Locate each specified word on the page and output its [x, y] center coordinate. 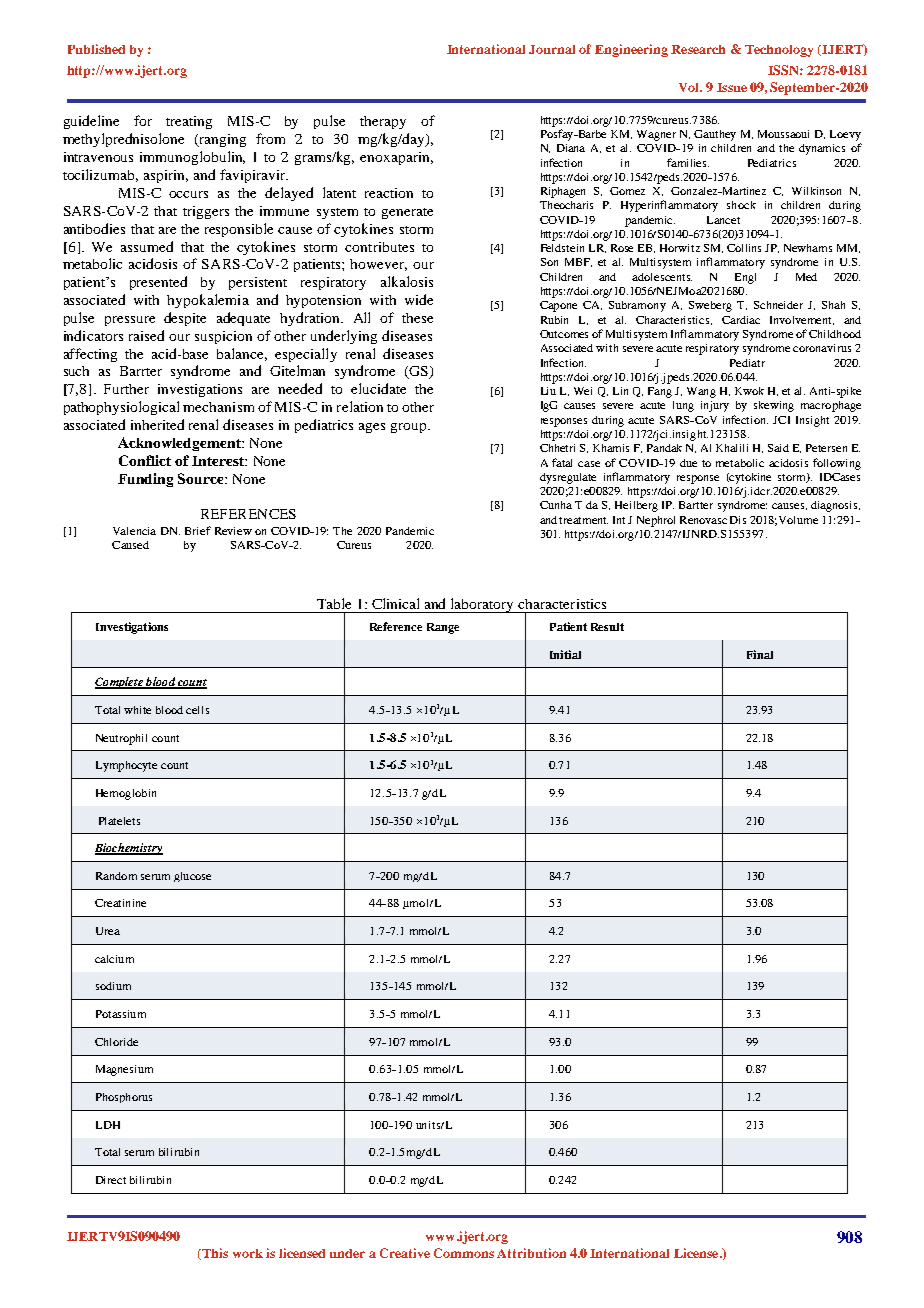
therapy [383, 122]
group [408, 428]
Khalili [732, 448]
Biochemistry [129, 849]
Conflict [145, 460]
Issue [732, 87]
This [214, 1254]
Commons [464, 1253]
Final [760, 654]
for [143, 120]
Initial [565, 654]
